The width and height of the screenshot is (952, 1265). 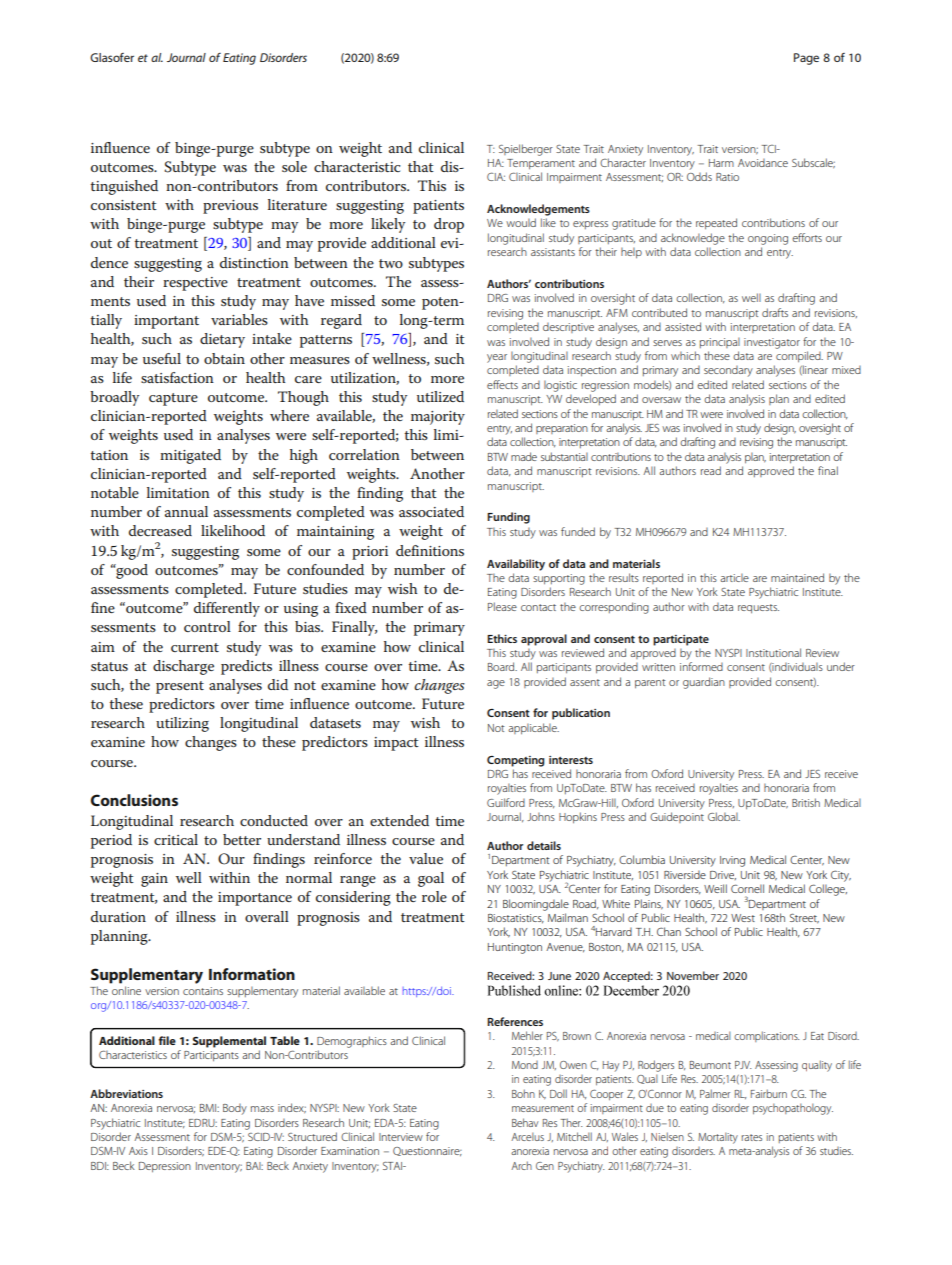 I want to click on gain, so click(x=154, y=880).
